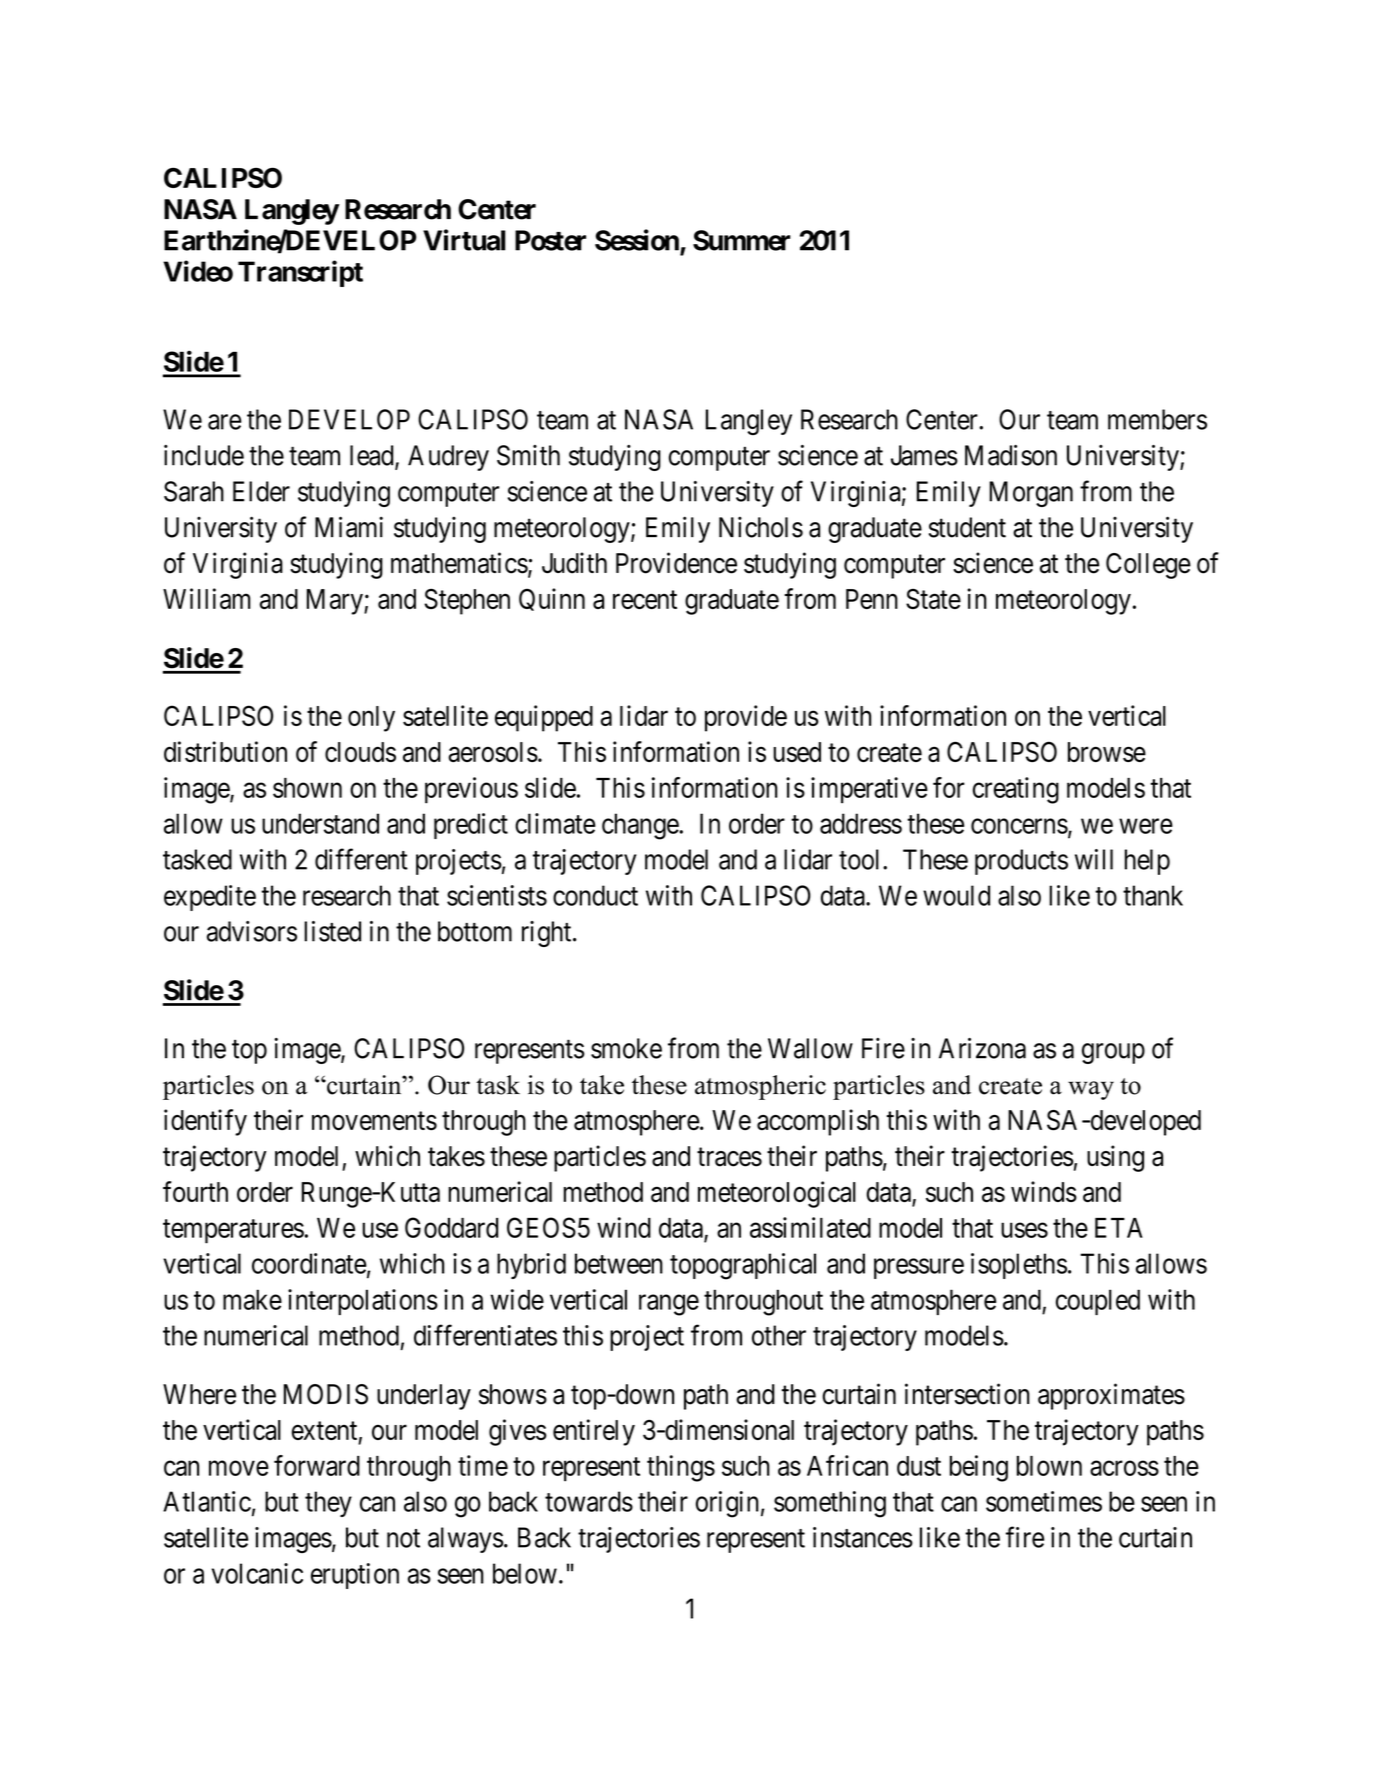  What do you see at coordinates (727, 1504) in the document?
I see `origin` at bounding box center [727, 1504].
